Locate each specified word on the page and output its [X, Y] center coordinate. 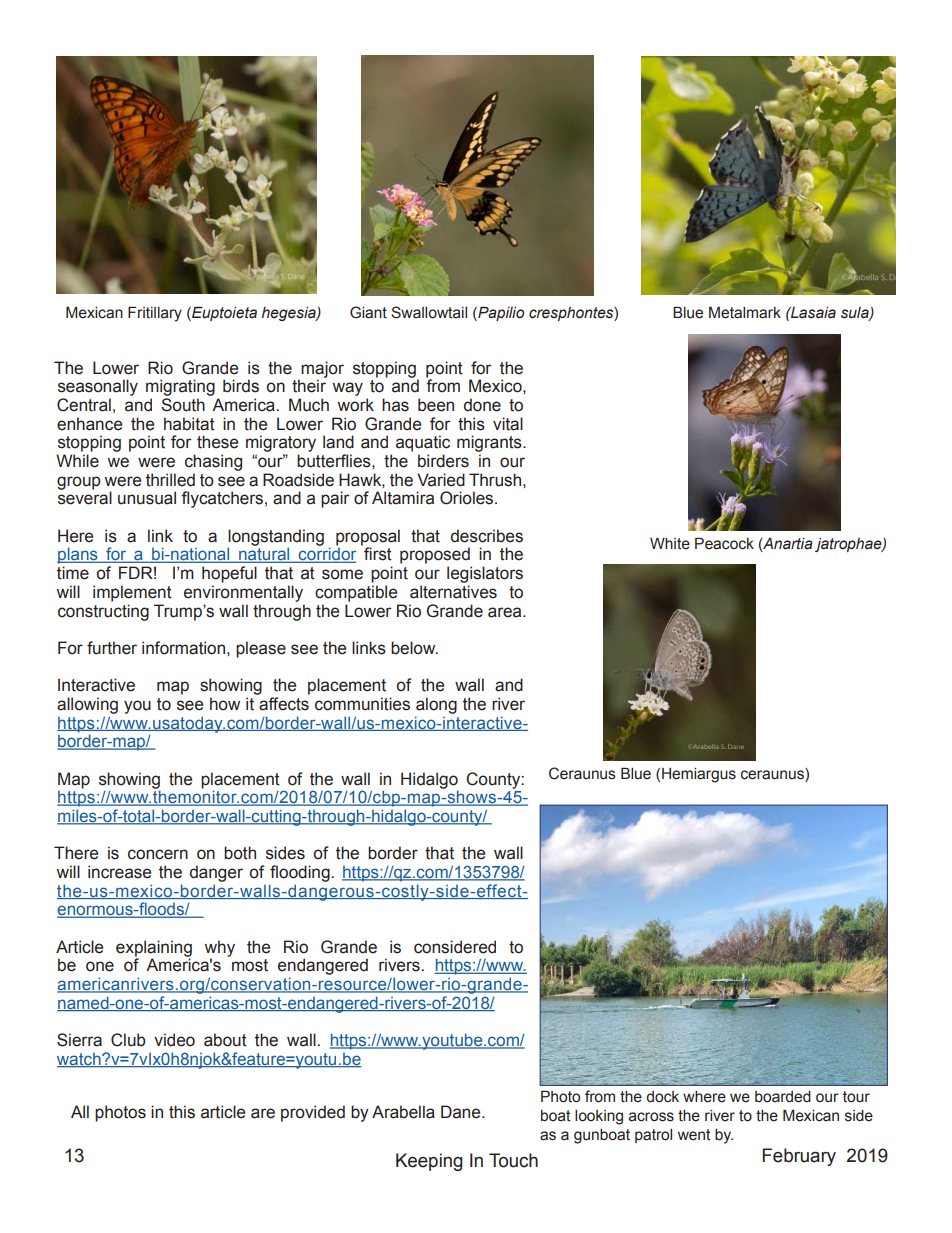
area [506, 612]
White [670, 544]
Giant [368, 312]
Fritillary [155, 314]
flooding [301, 873]
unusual [147, 498]
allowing [87, 705]
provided [313, 1113]
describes [487, 536]
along [436, 705]
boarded [783, 1097]
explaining [154, 949]
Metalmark [745, 312]
